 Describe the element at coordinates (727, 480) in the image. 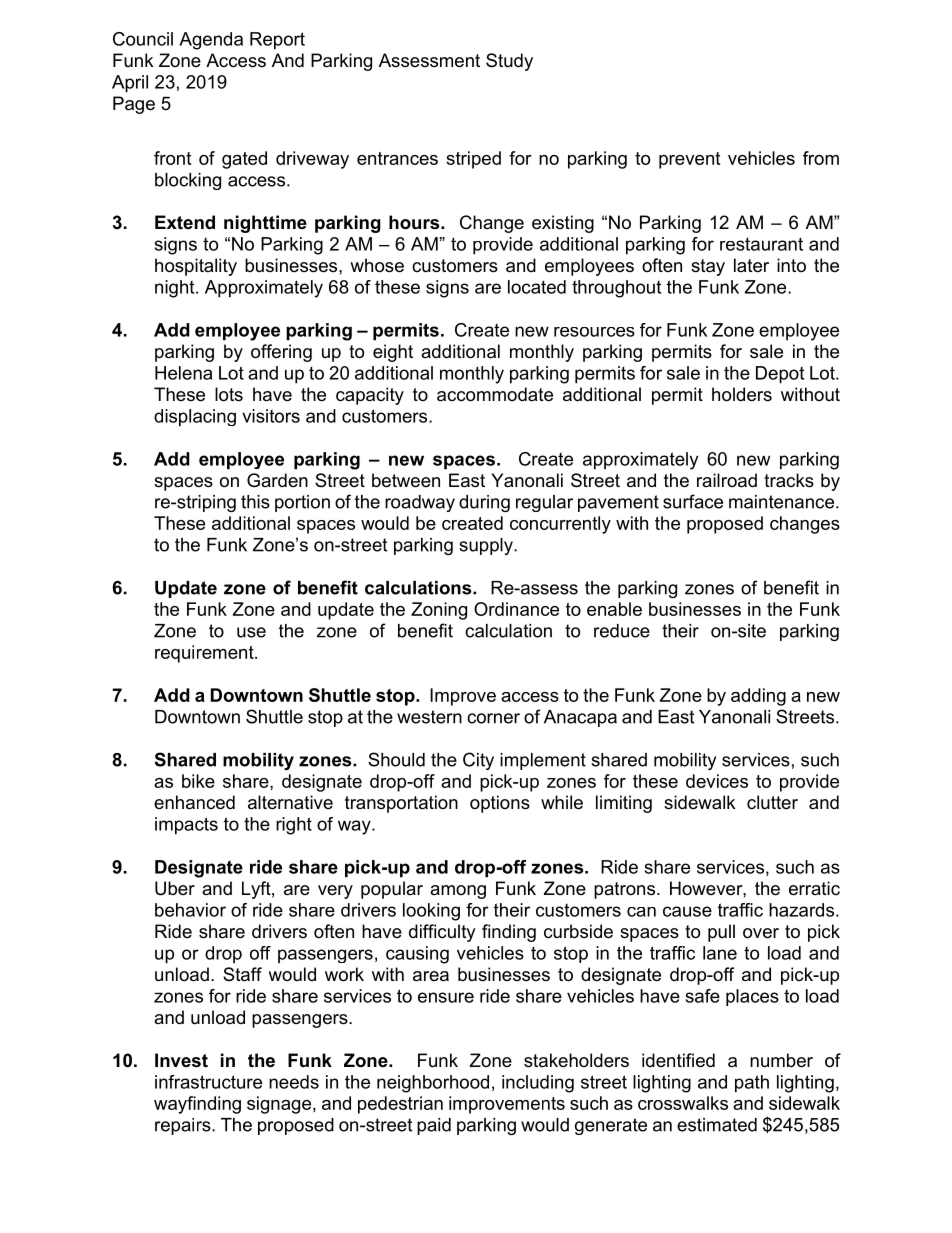

I see `railroad` at that location.
